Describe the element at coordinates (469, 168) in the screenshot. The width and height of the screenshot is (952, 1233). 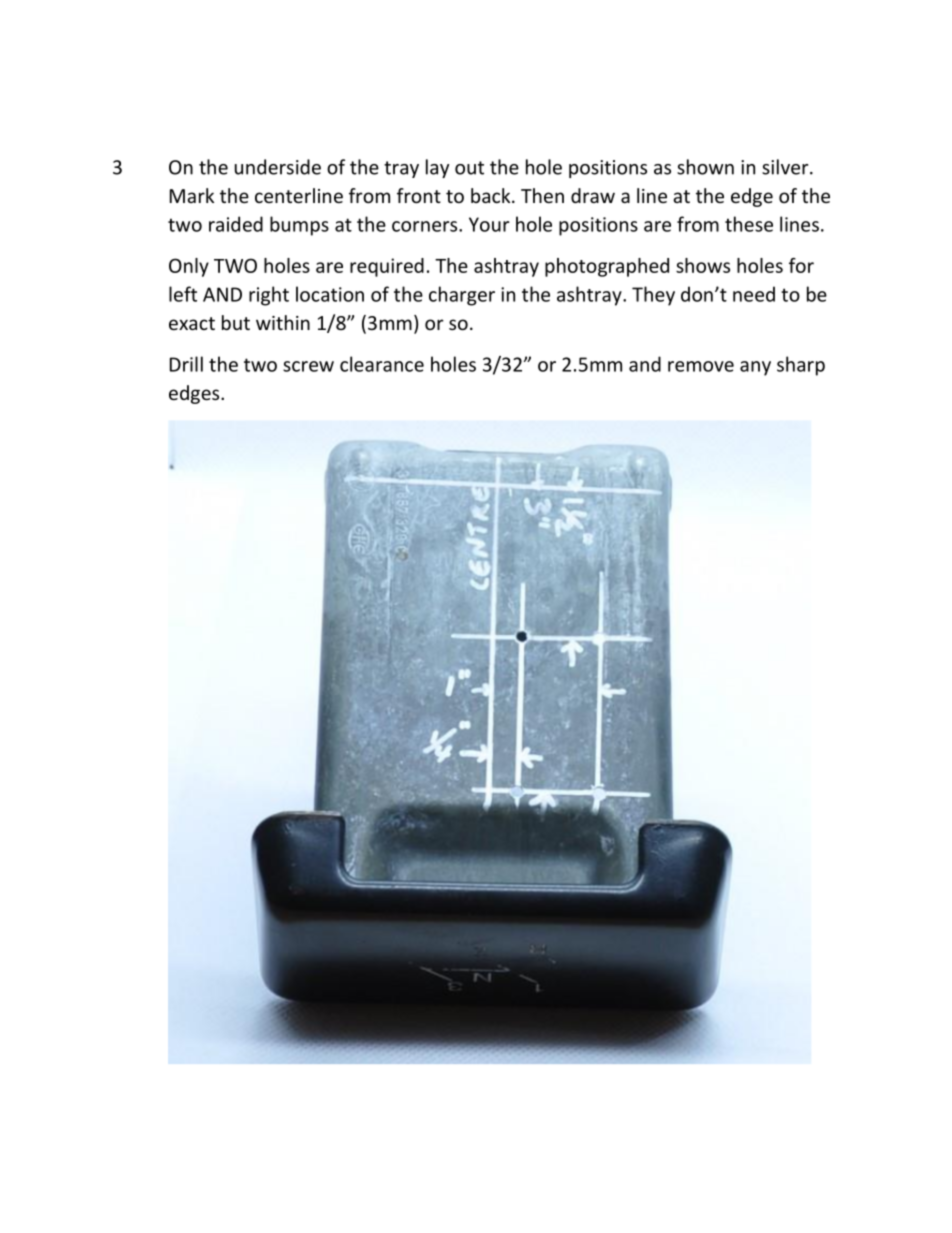
I see `out` at that location.
